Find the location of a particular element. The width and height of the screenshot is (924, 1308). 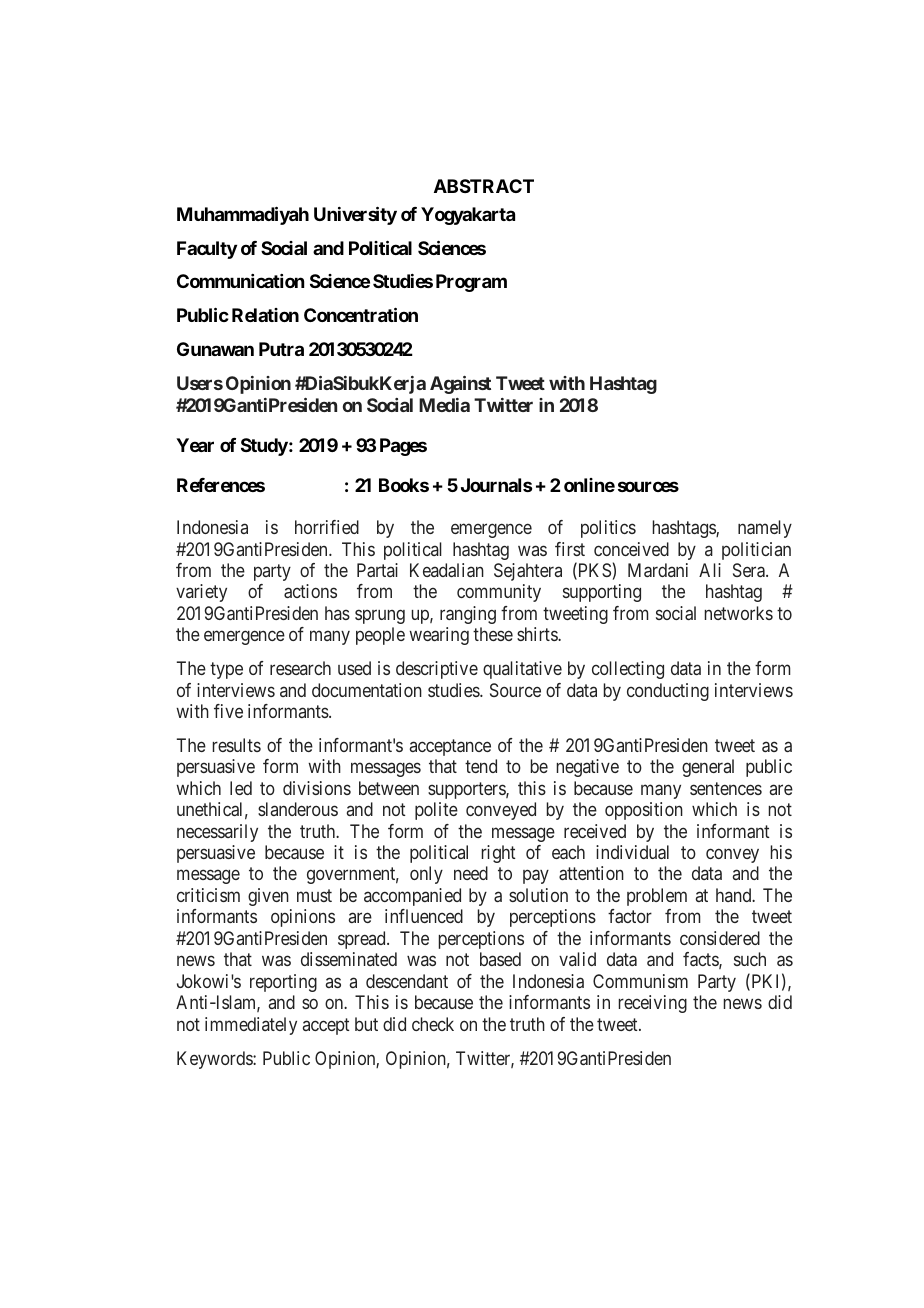

Keywords is located at coordinates (215, 1060).
